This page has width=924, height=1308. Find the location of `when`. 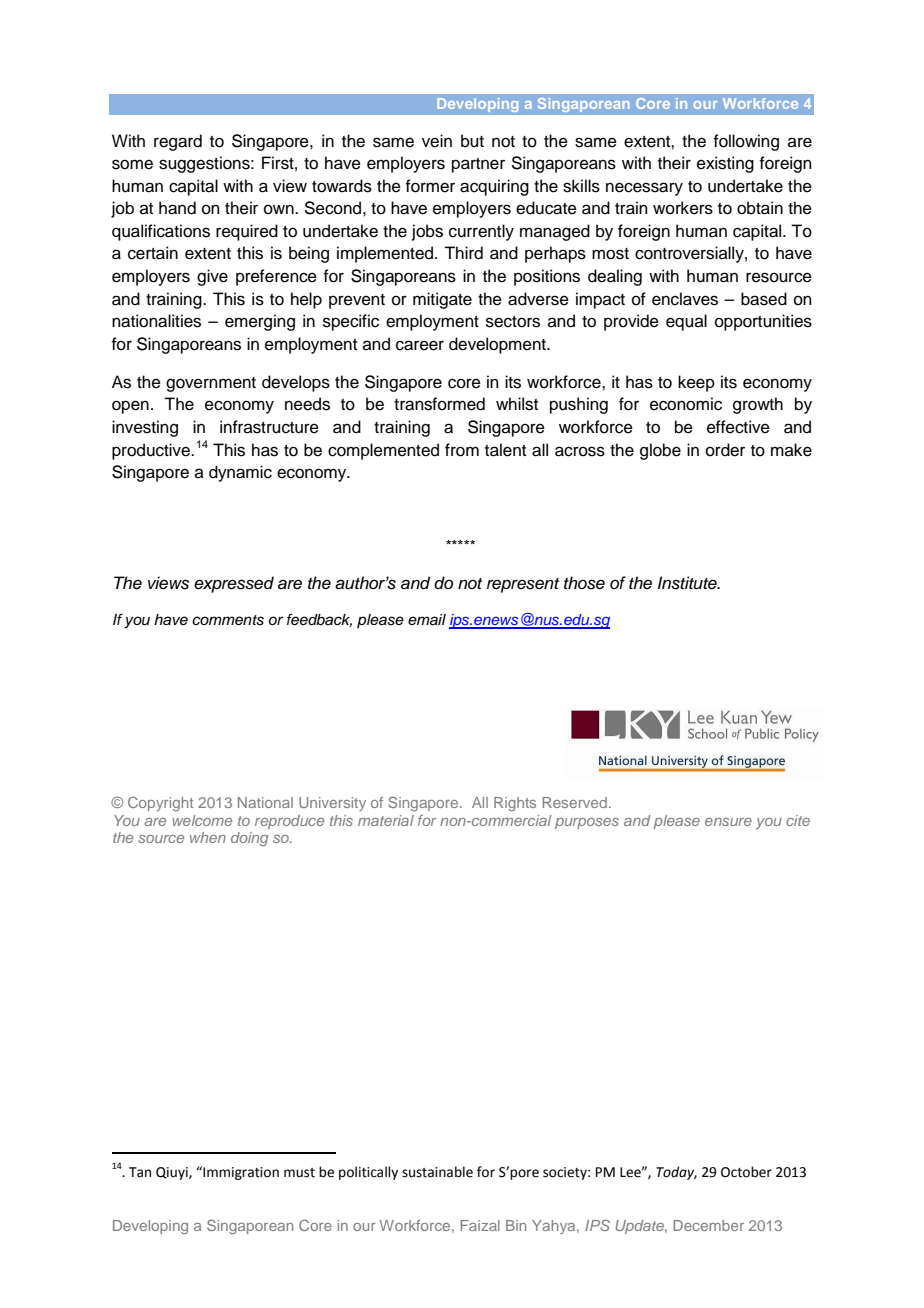

when is located at coordinates (208, 837).
